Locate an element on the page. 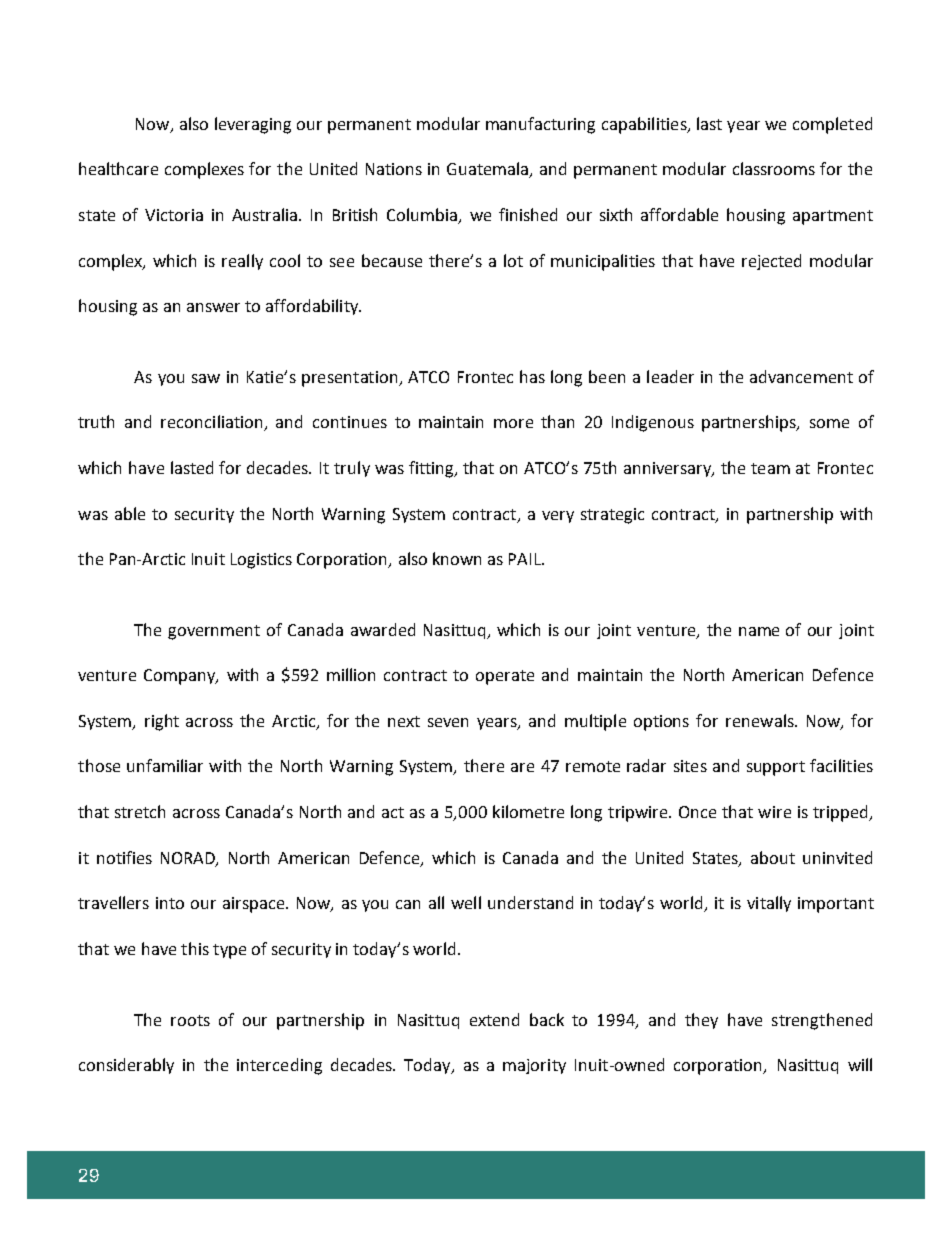 The height and width of the document is (1233, 952). known is located at coordinates (457, 558).
